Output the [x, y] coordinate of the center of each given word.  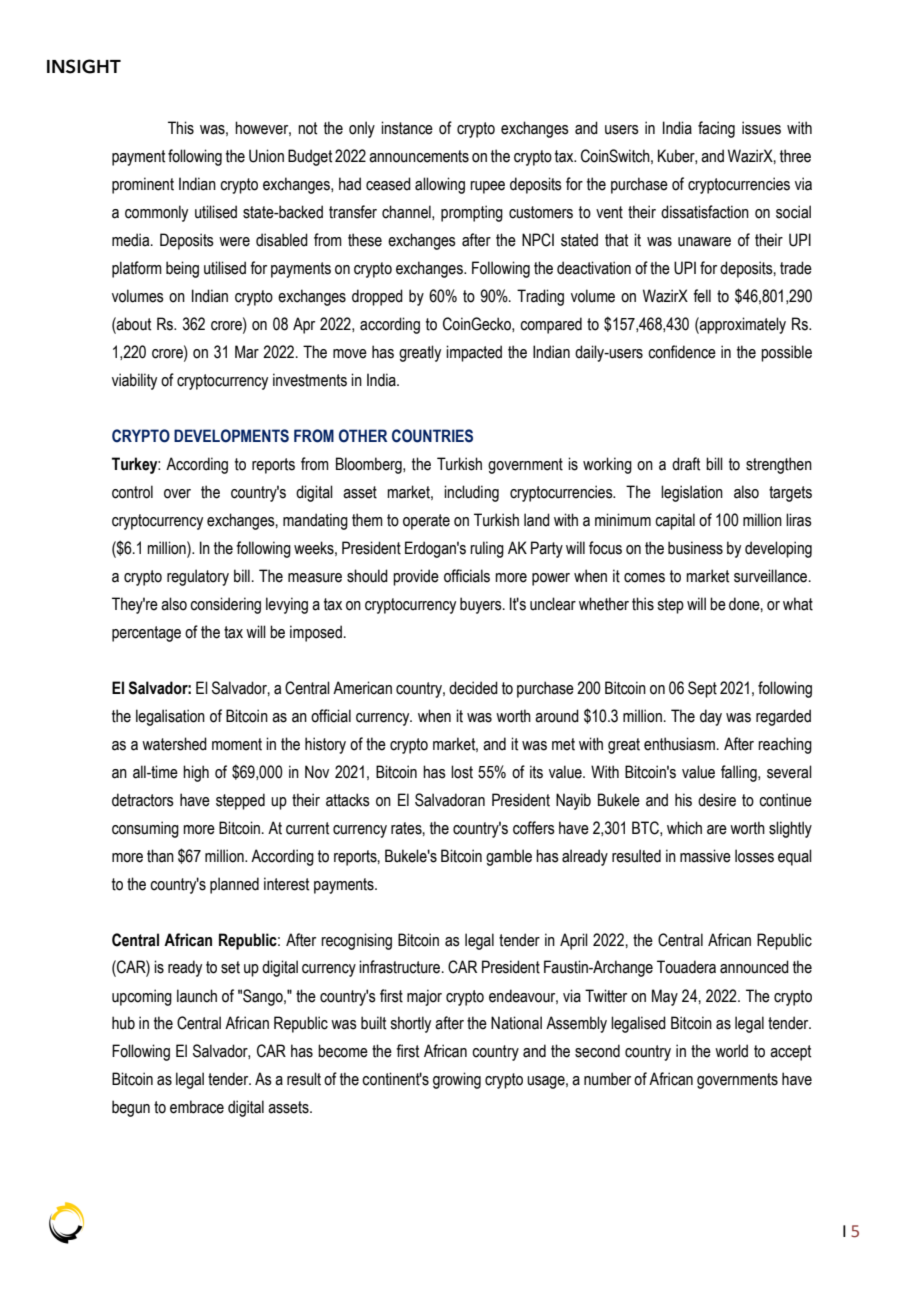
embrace [197, 1107]
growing [457, 1080]
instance [407, 128]
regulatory [198, 577]
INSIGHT [84, 66]
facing [716, 129]
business [695, 548]
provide [416, 577]
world [731, 1051]
